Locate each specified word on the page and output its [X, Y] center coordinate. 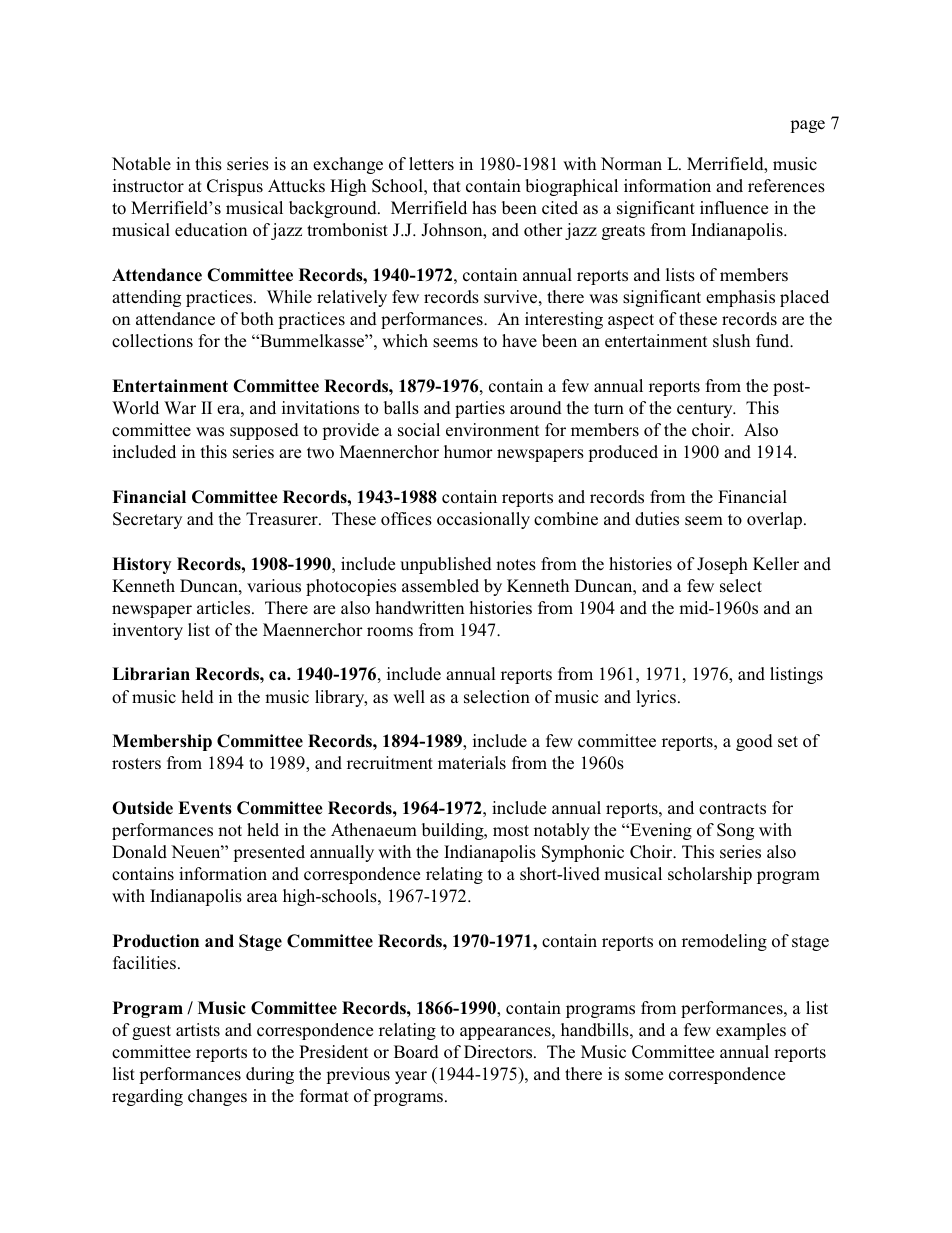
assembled [440, 586]
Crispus [235, 187]
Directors [499, 1052]
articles [225, 608]
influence [734, 208]
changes [217, 1097]
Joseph [722, 565]
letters [431, 164]
